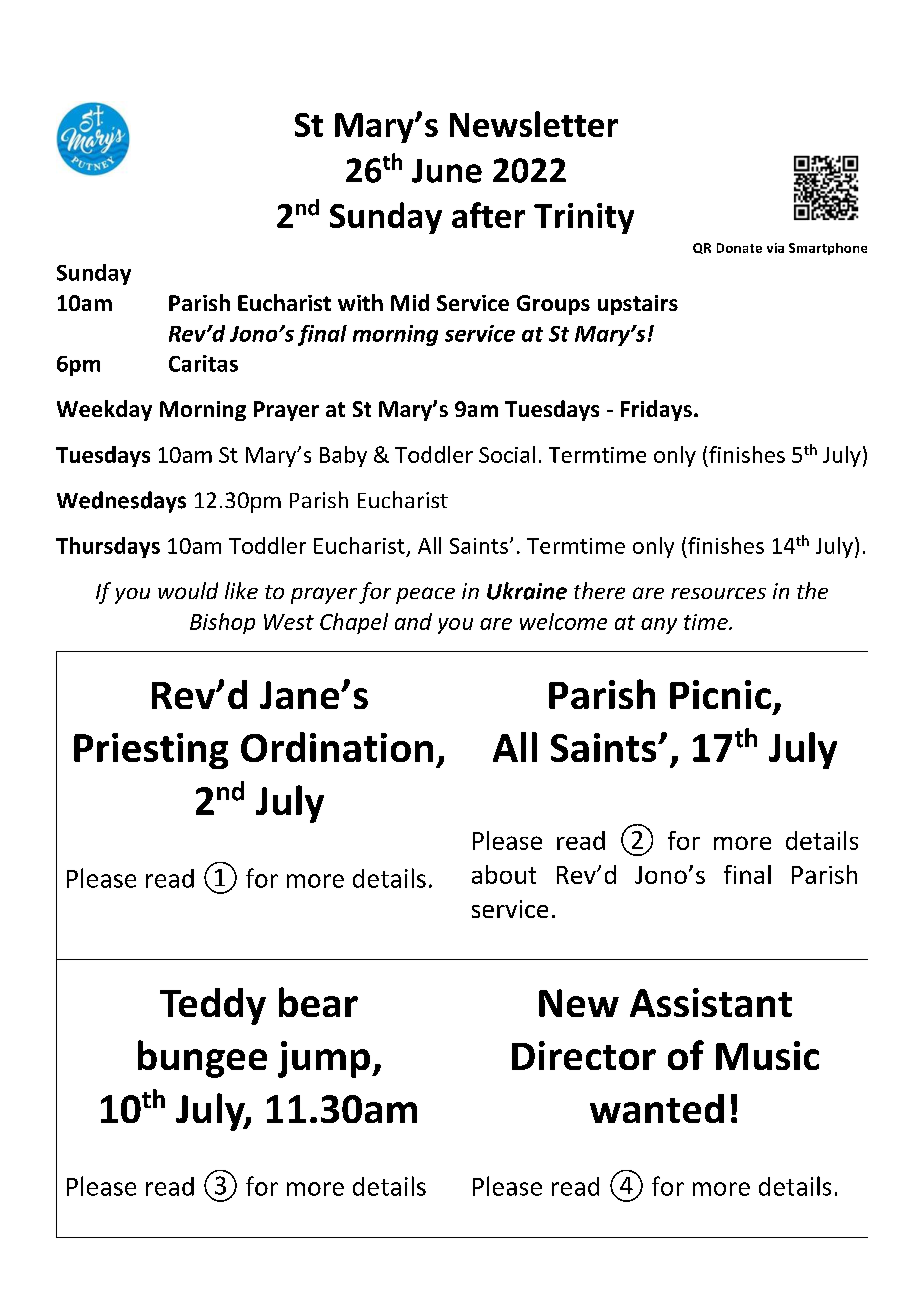 The height and width of the image is (1308, 924). Describe the element at coordinates (425, 595) in the image. I see `peace` at that location.
